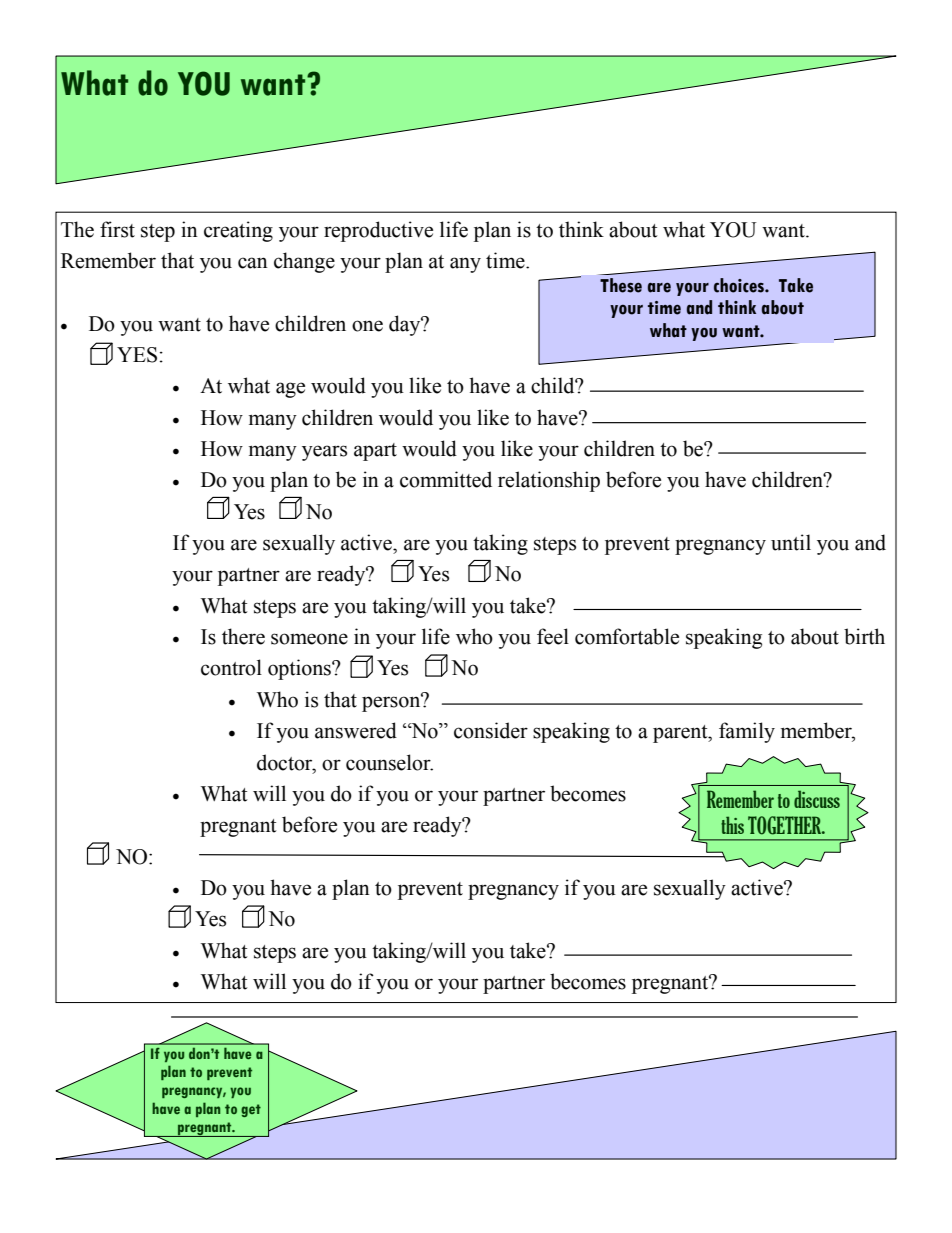  What do you see at coordinates (238, 231) in the image?
I see `creating` at bounding box center [238, 231].
